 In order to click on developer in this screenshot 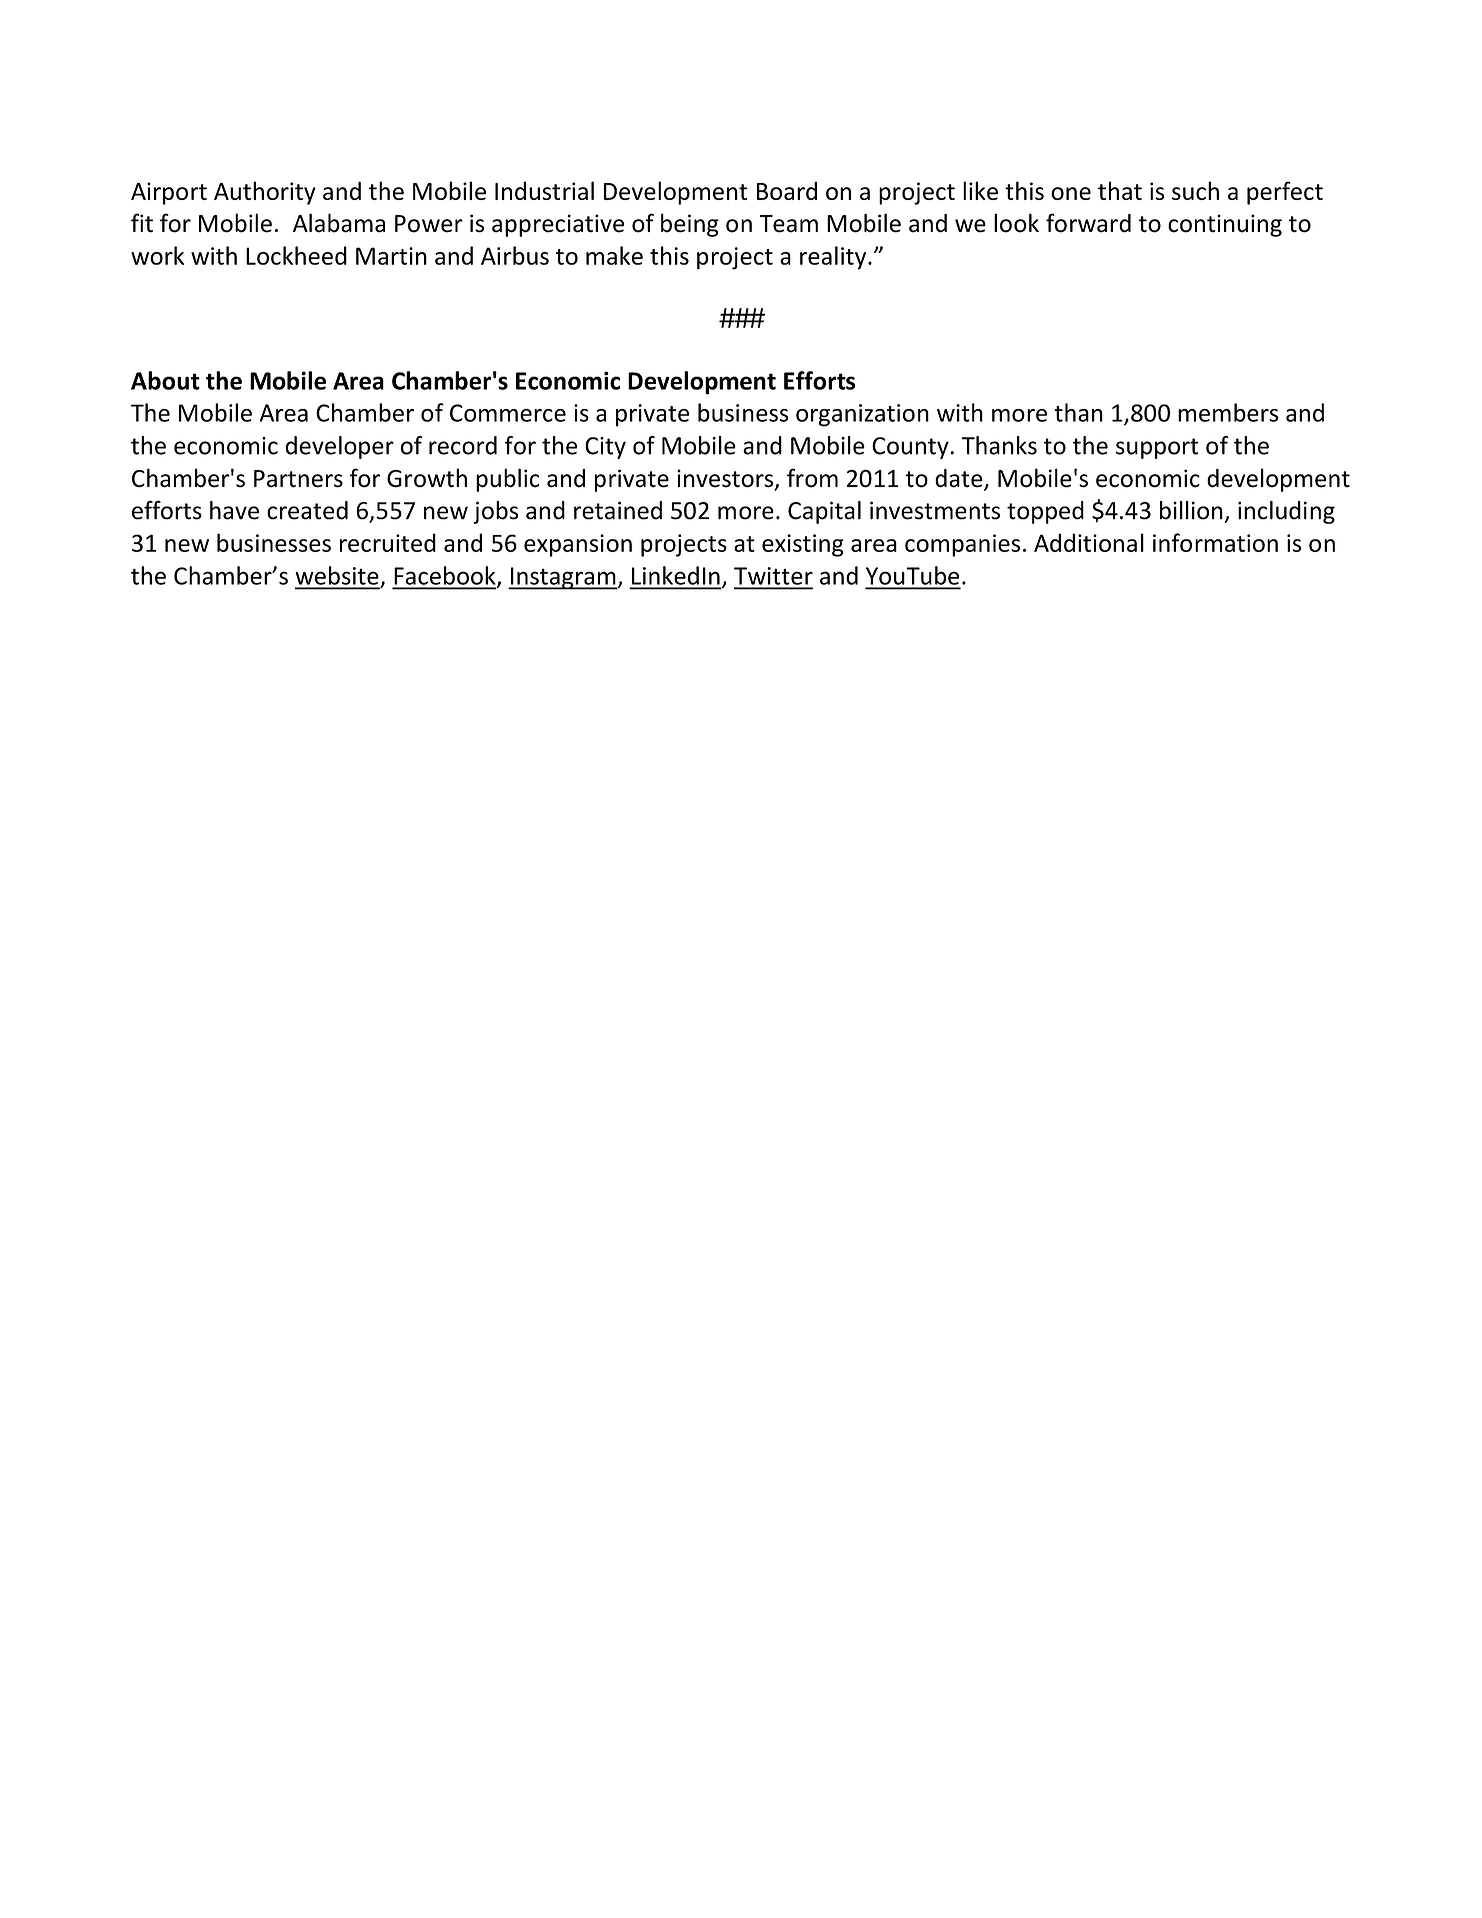, I will do `click(340, 447)`.
